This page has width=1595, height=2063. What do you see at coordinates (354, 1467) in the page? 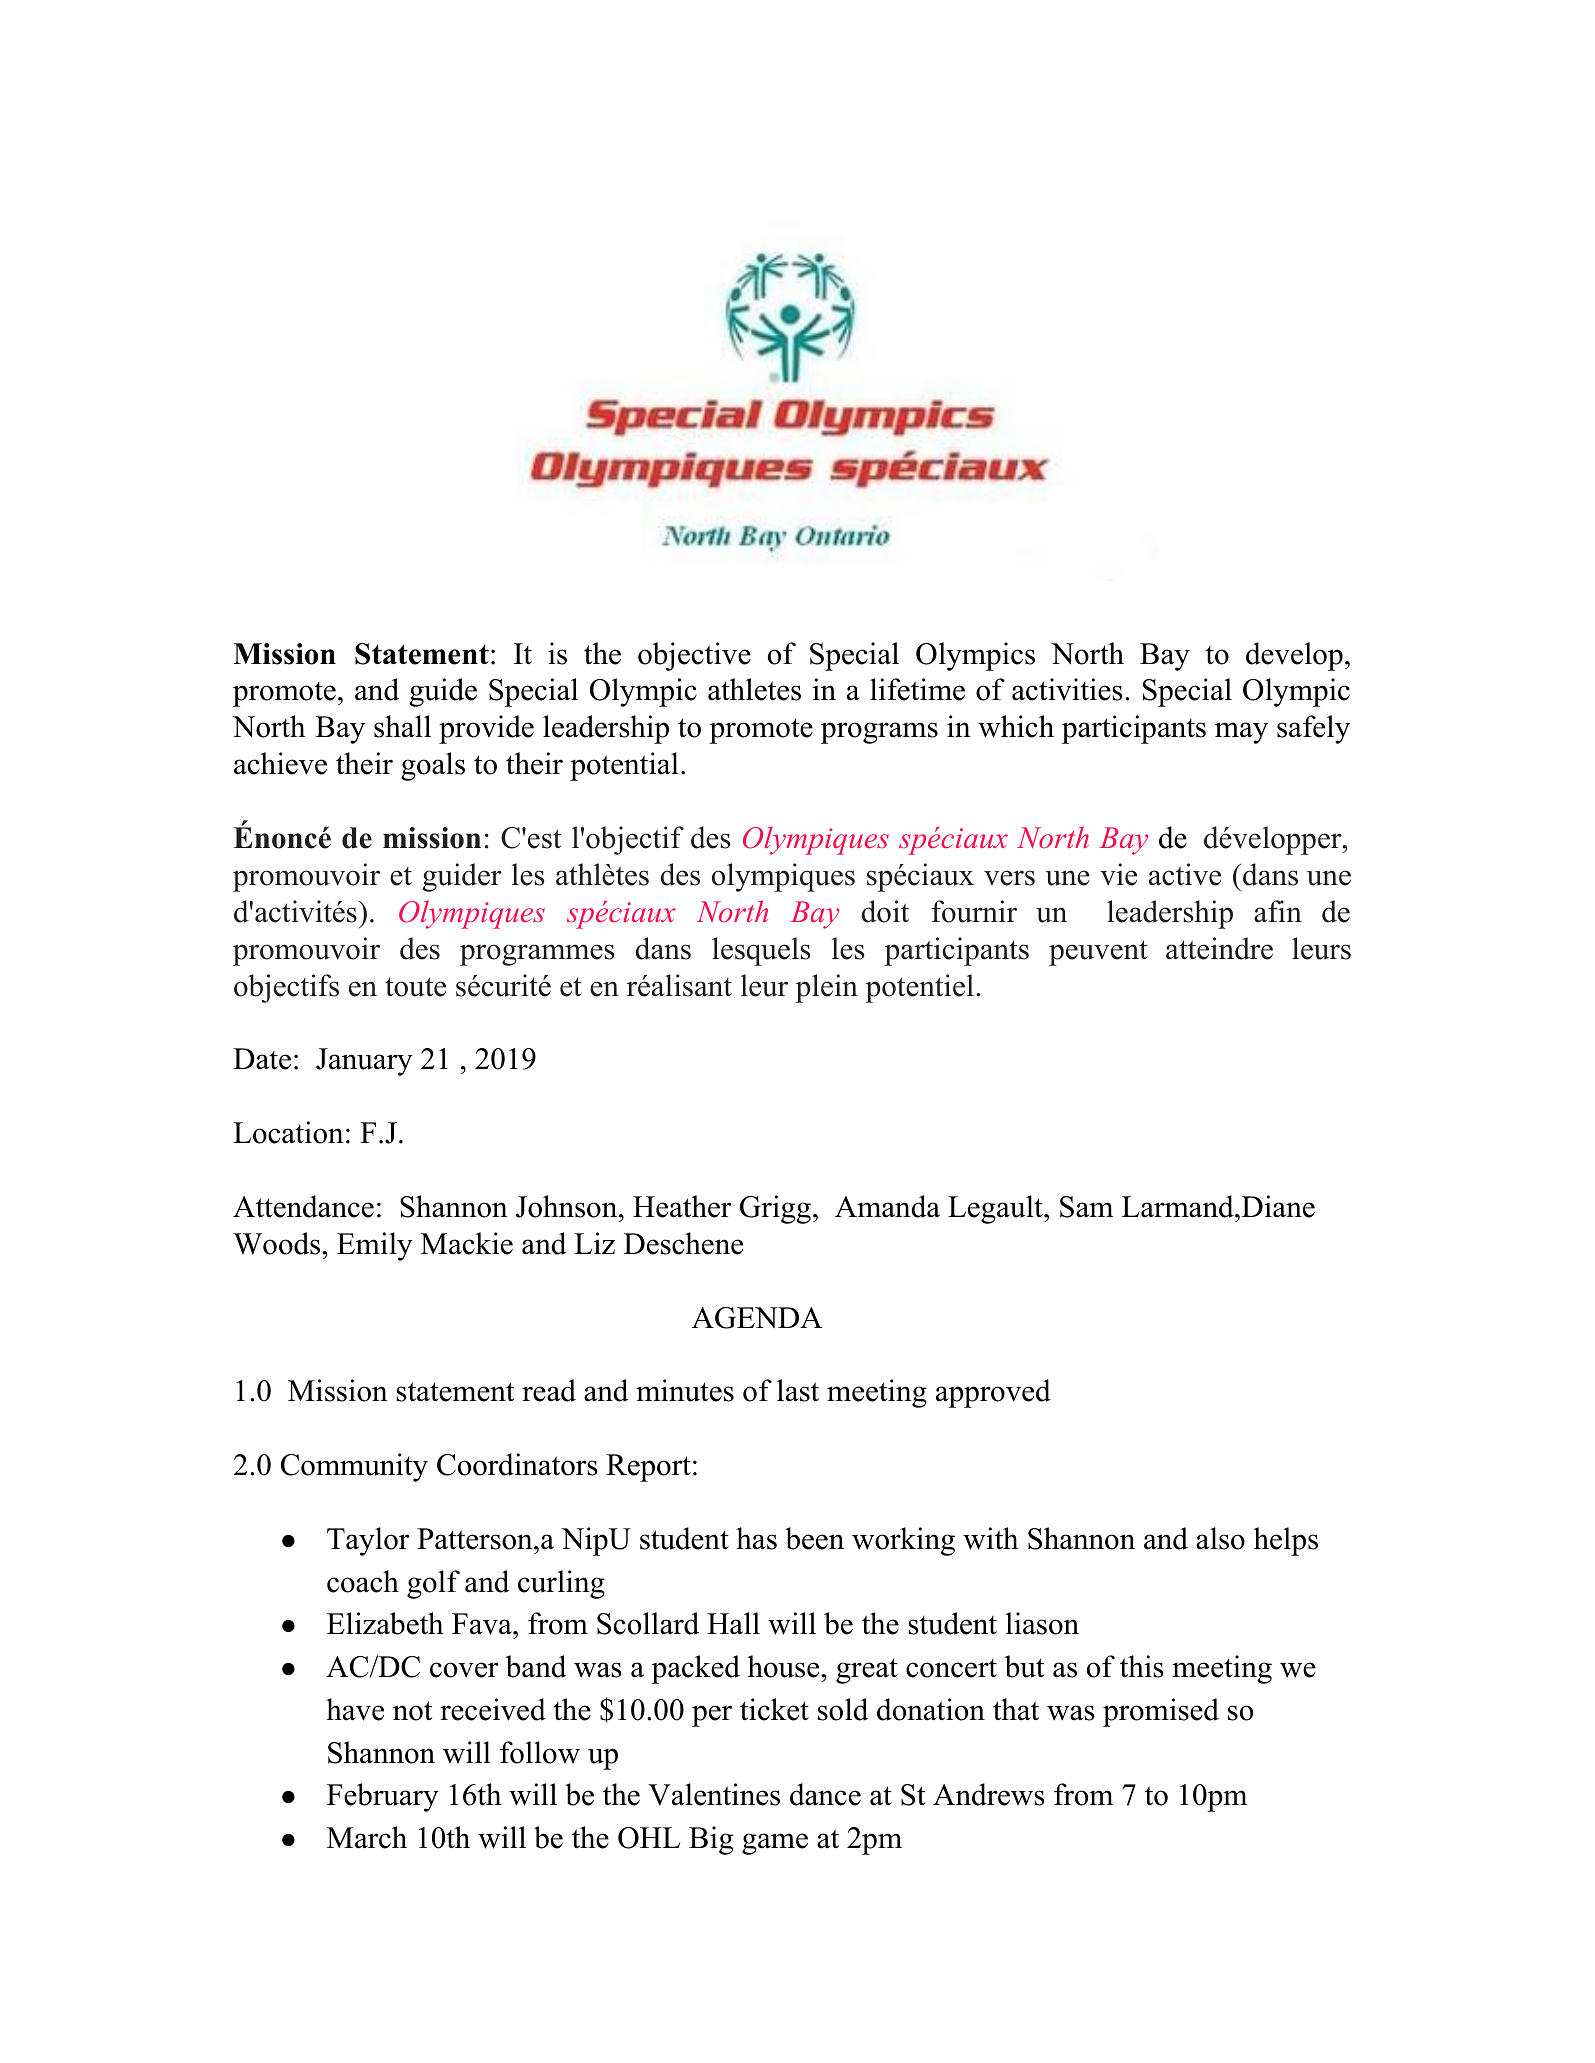
I see `Community` at bounding box center [354, 1467].
